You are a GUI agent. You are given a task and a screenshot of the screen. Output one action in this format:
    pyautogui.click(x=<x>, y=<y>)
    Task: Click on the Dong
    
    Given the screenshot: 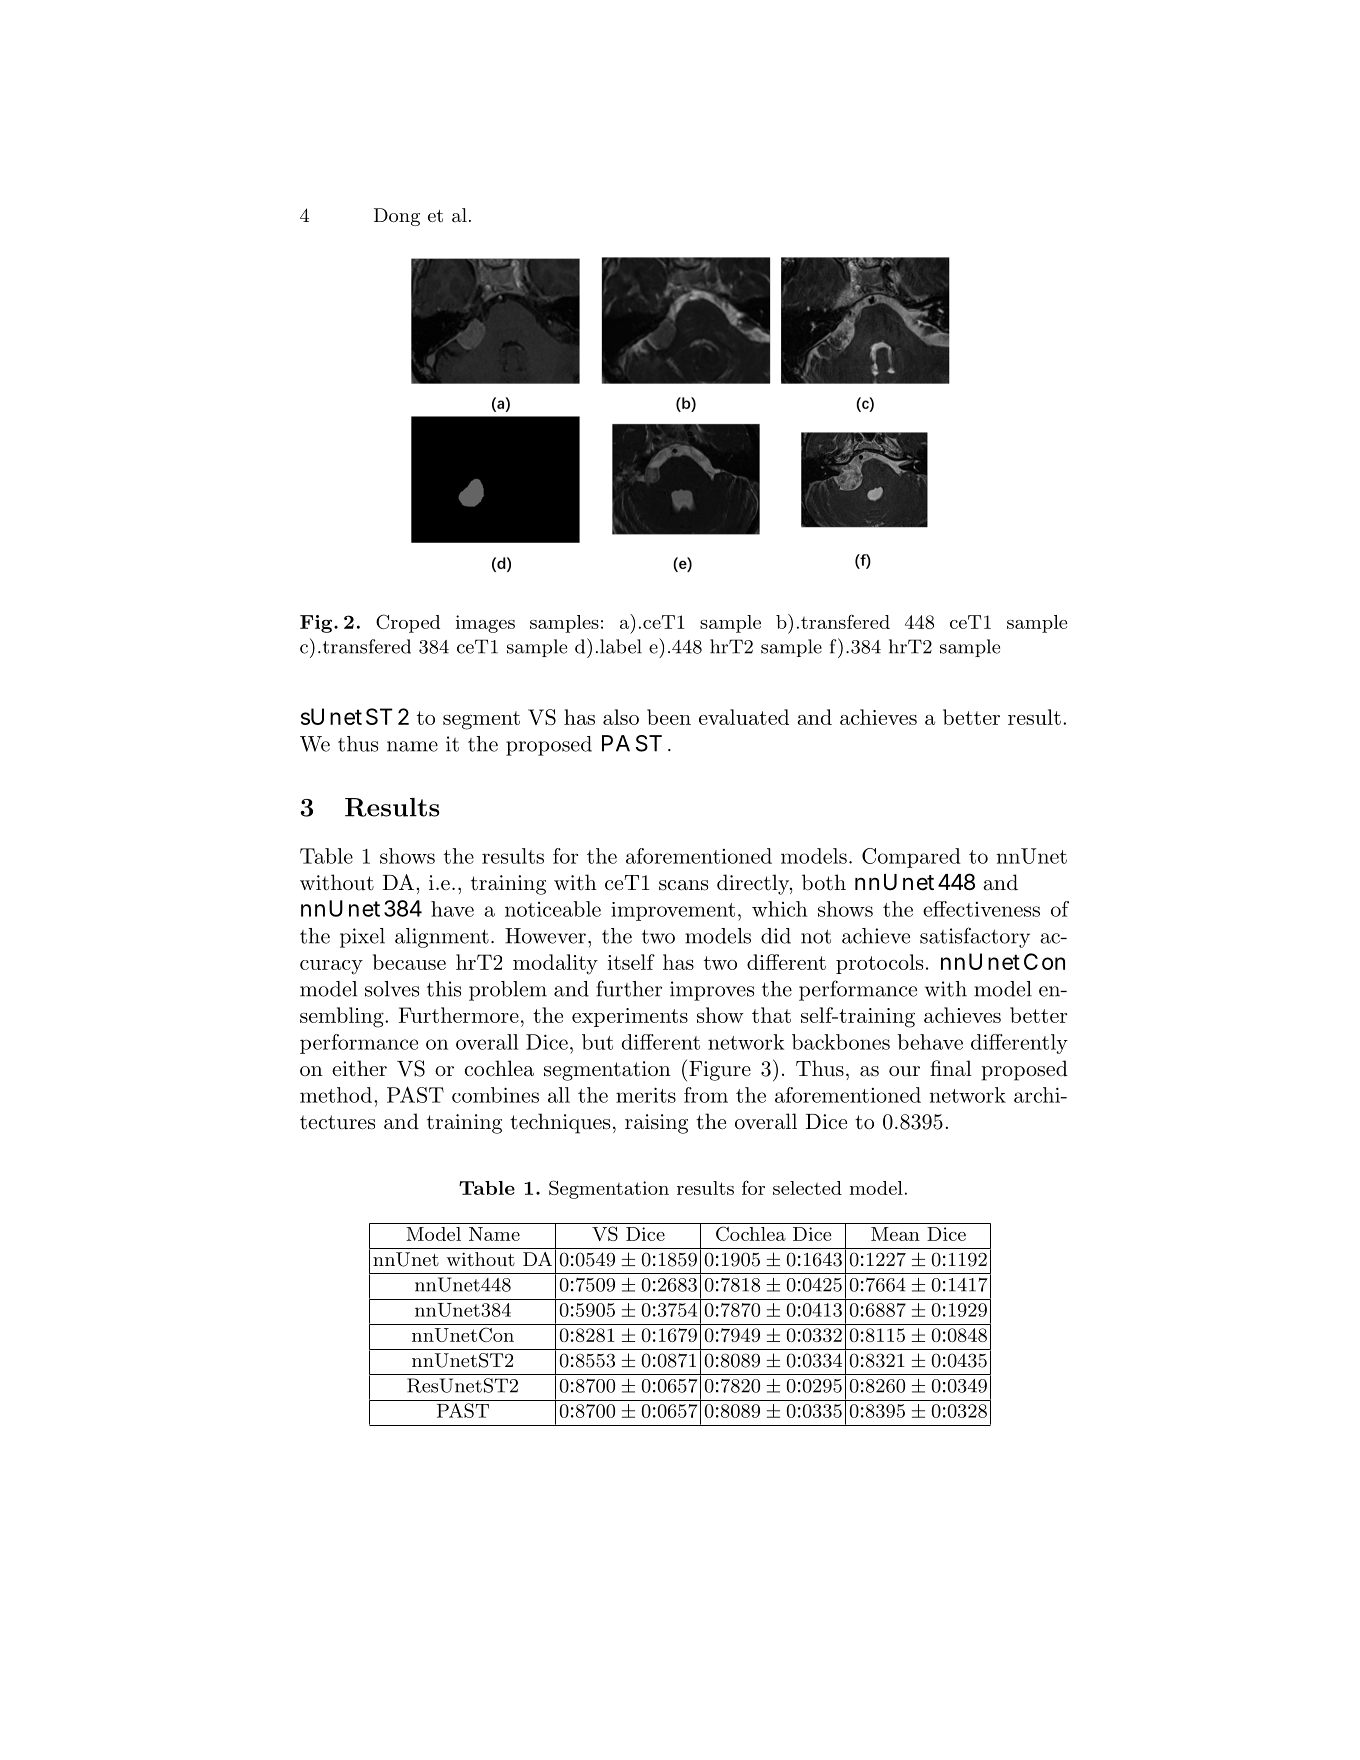 What is the action you would take?
    pyautogui.click(x=397, y=217)
